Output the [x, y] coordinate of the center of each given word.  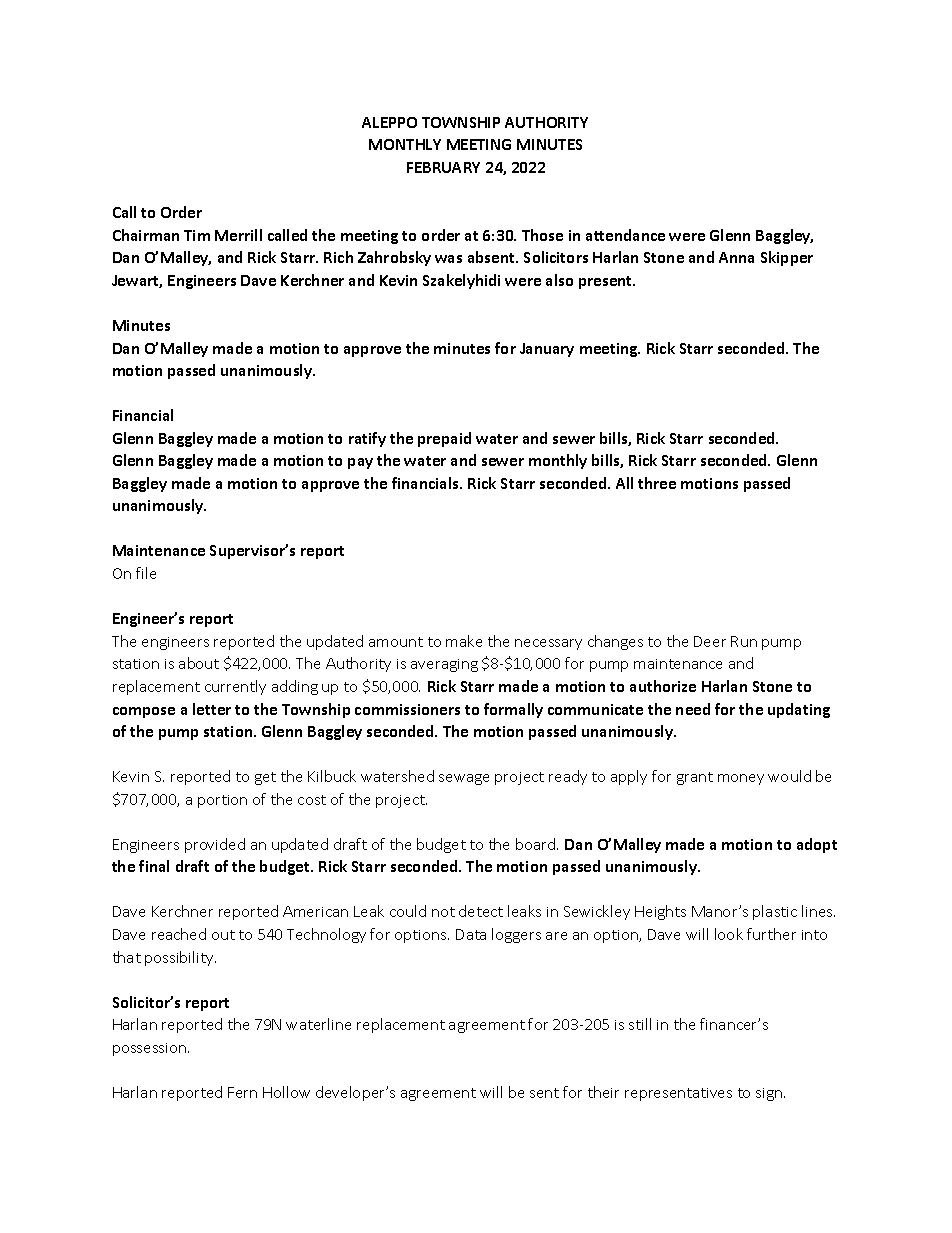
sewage [464, 779]
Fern [242, 1092]
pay [360, 463]
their [603, 1092]
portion [222, 801]
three [657, 483]
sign [770, 1094]
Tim [197, 235]
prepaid [444, 439]
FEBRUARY [443, 167]
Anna [736, 257]
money [741, 779]
